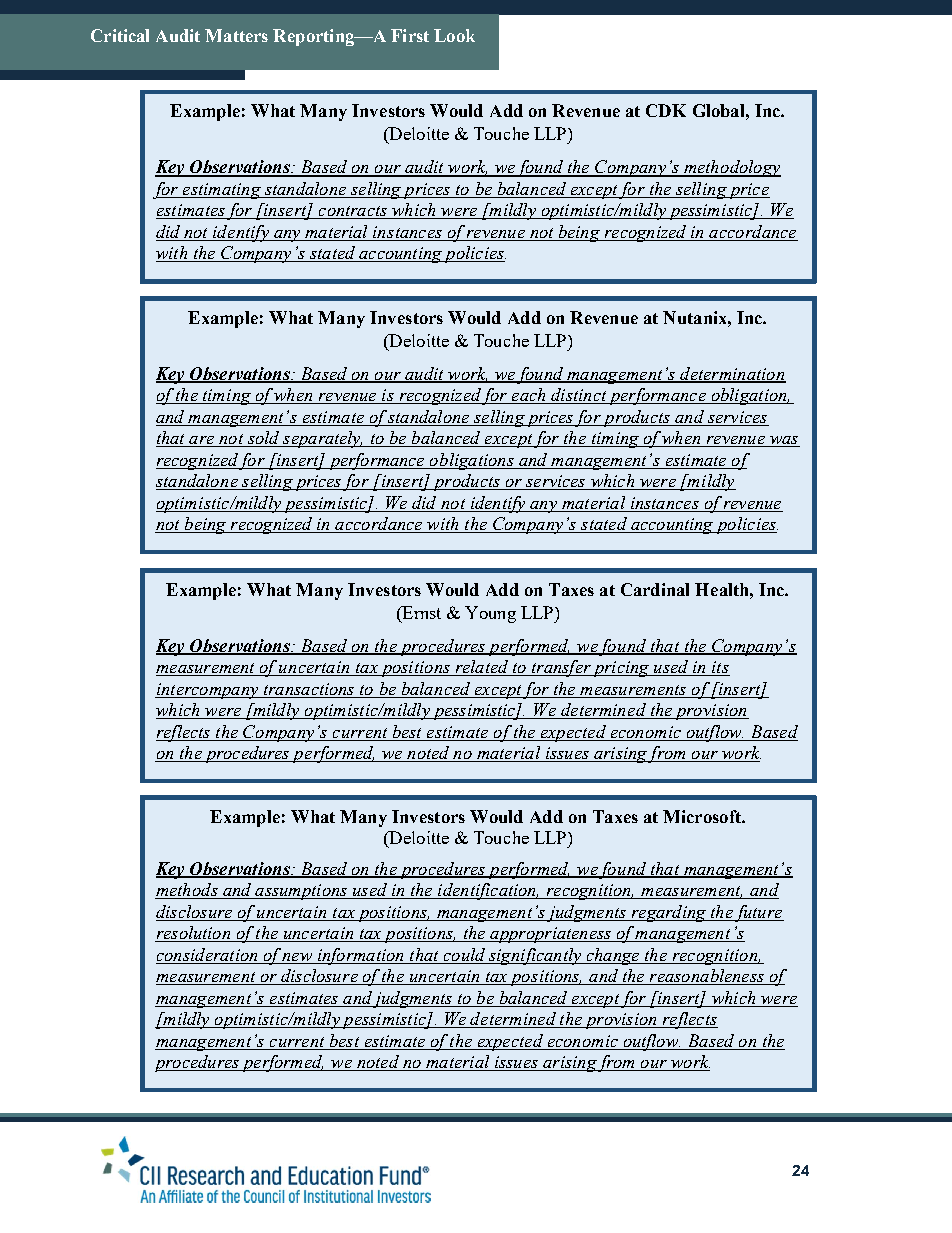 Image resolution: width=952 pixels, height=1233 pixels. What do you see at coordinates (464, 954) in the image?
I see `could` at bounding box center [464, 954].
